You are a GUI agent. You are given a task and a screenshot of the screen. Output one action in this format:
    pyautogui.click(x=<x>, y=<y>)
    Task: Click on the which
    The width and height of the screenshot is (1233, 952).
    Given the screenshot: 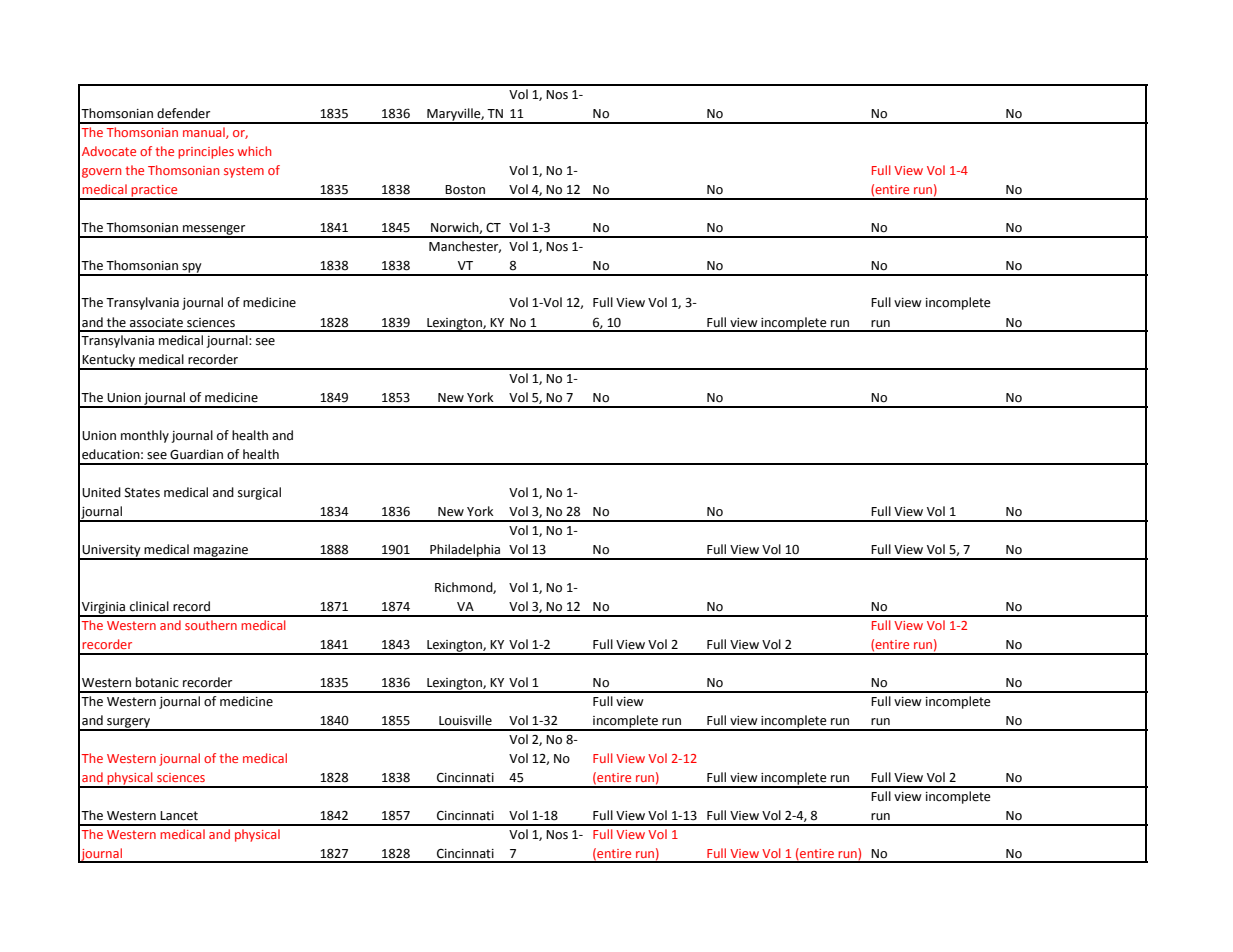 What is the action you would take?
    pyautogui.click(x=254, y=151)
